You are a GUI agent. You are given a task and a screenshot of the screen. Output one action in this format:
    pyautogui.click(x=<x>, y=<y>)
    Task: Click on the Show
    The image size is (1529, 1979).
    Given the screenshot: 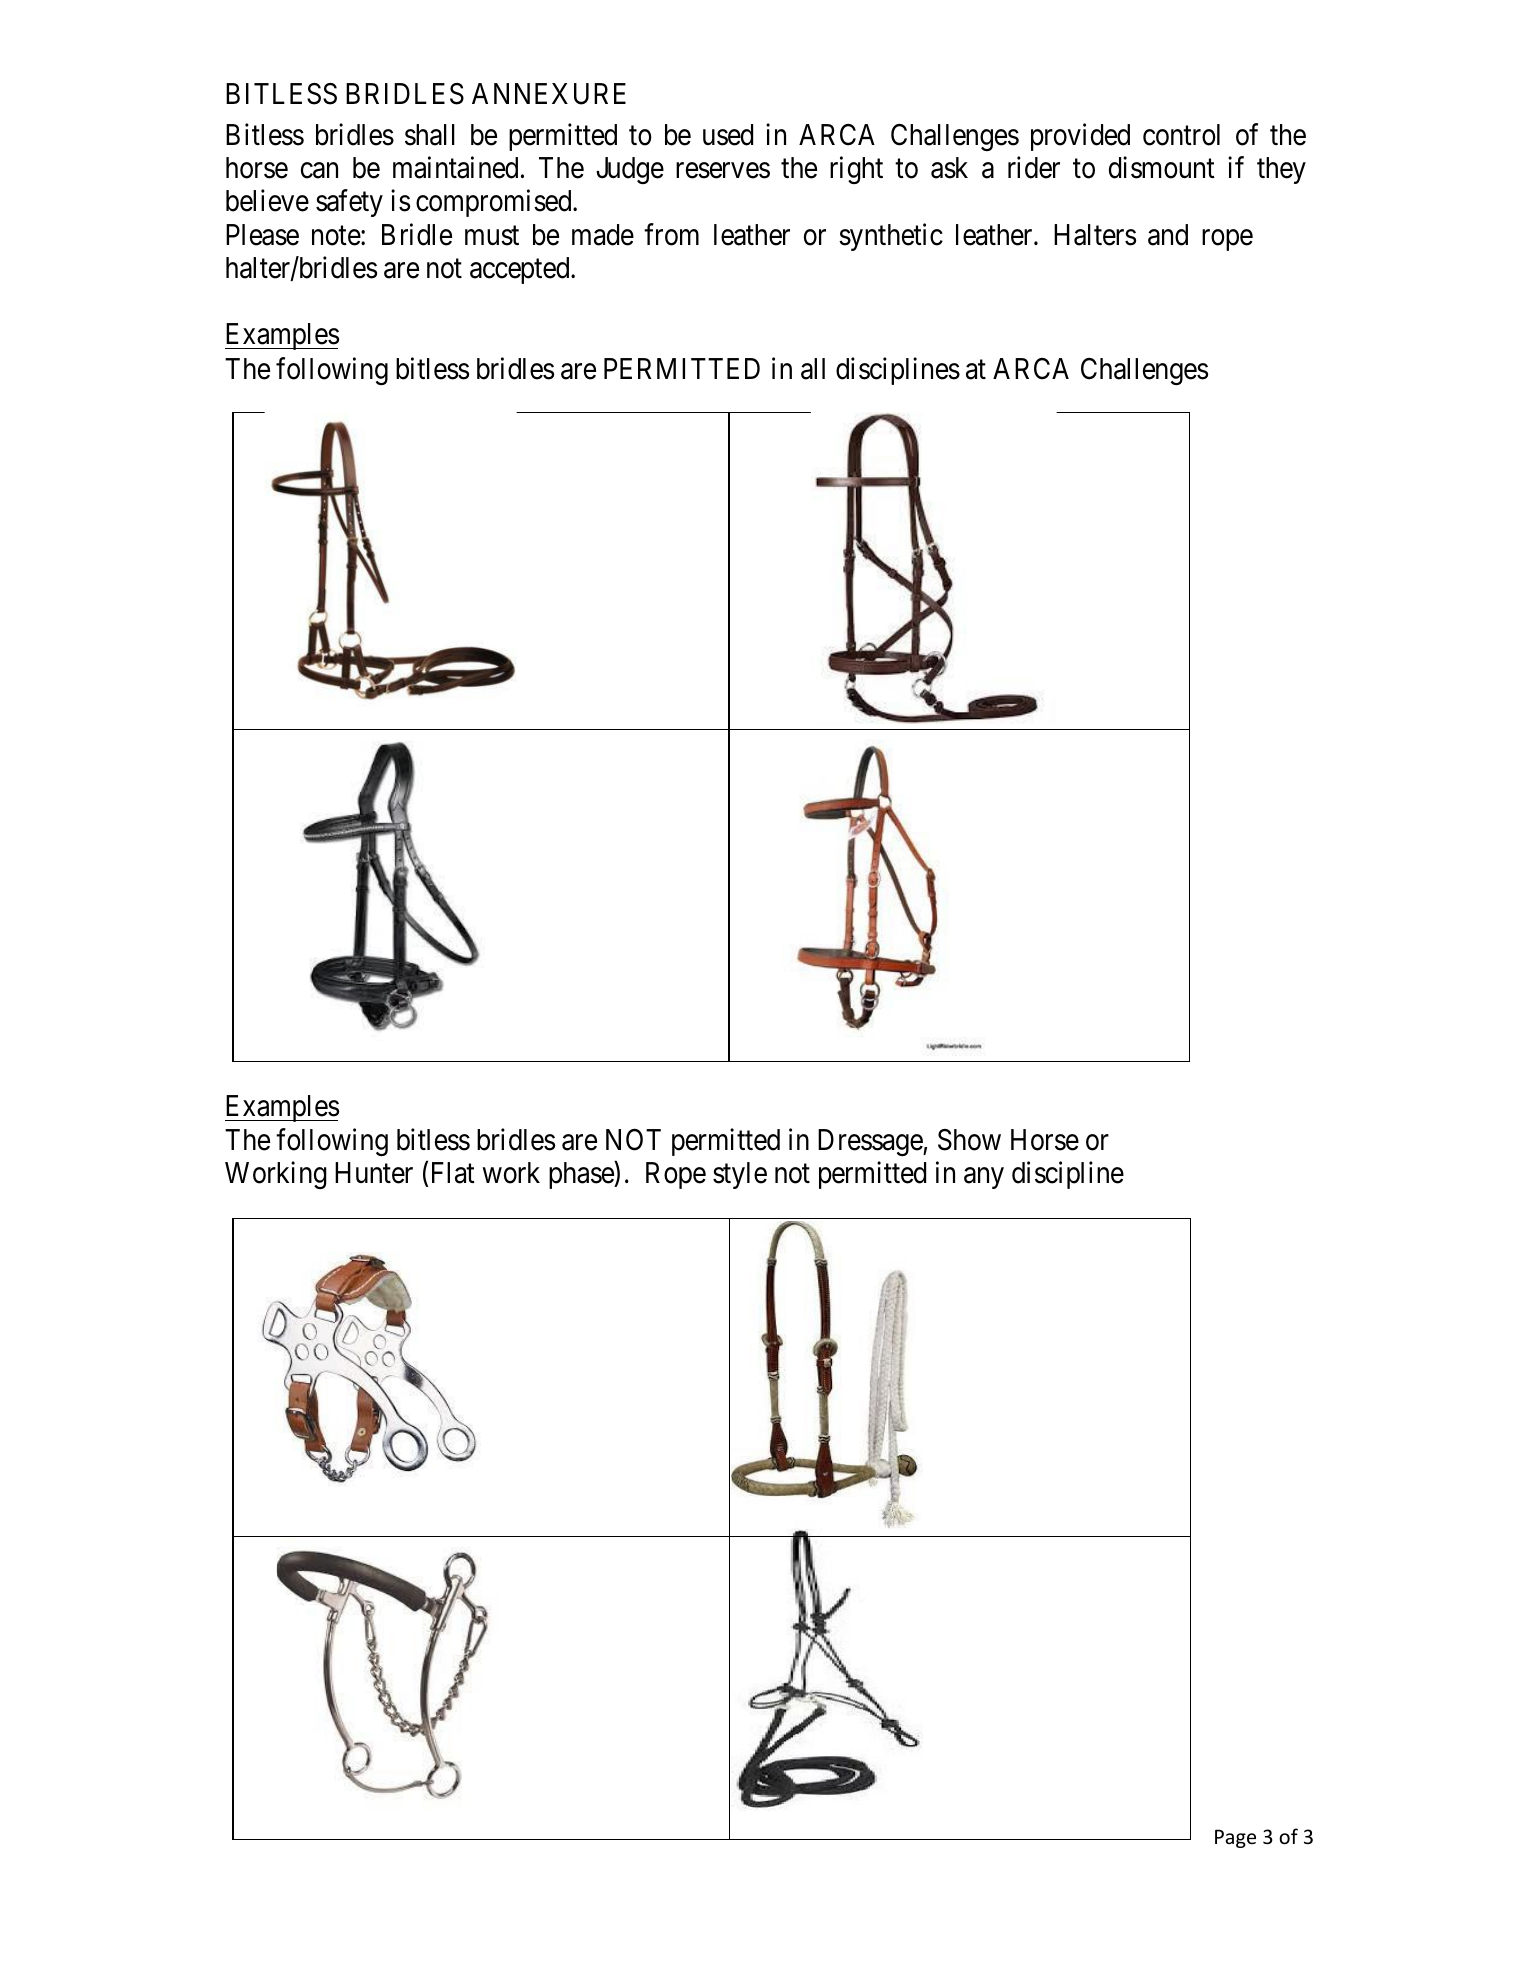 What is the action you would take?
    pyautogui.click(x=969, y=1140)
